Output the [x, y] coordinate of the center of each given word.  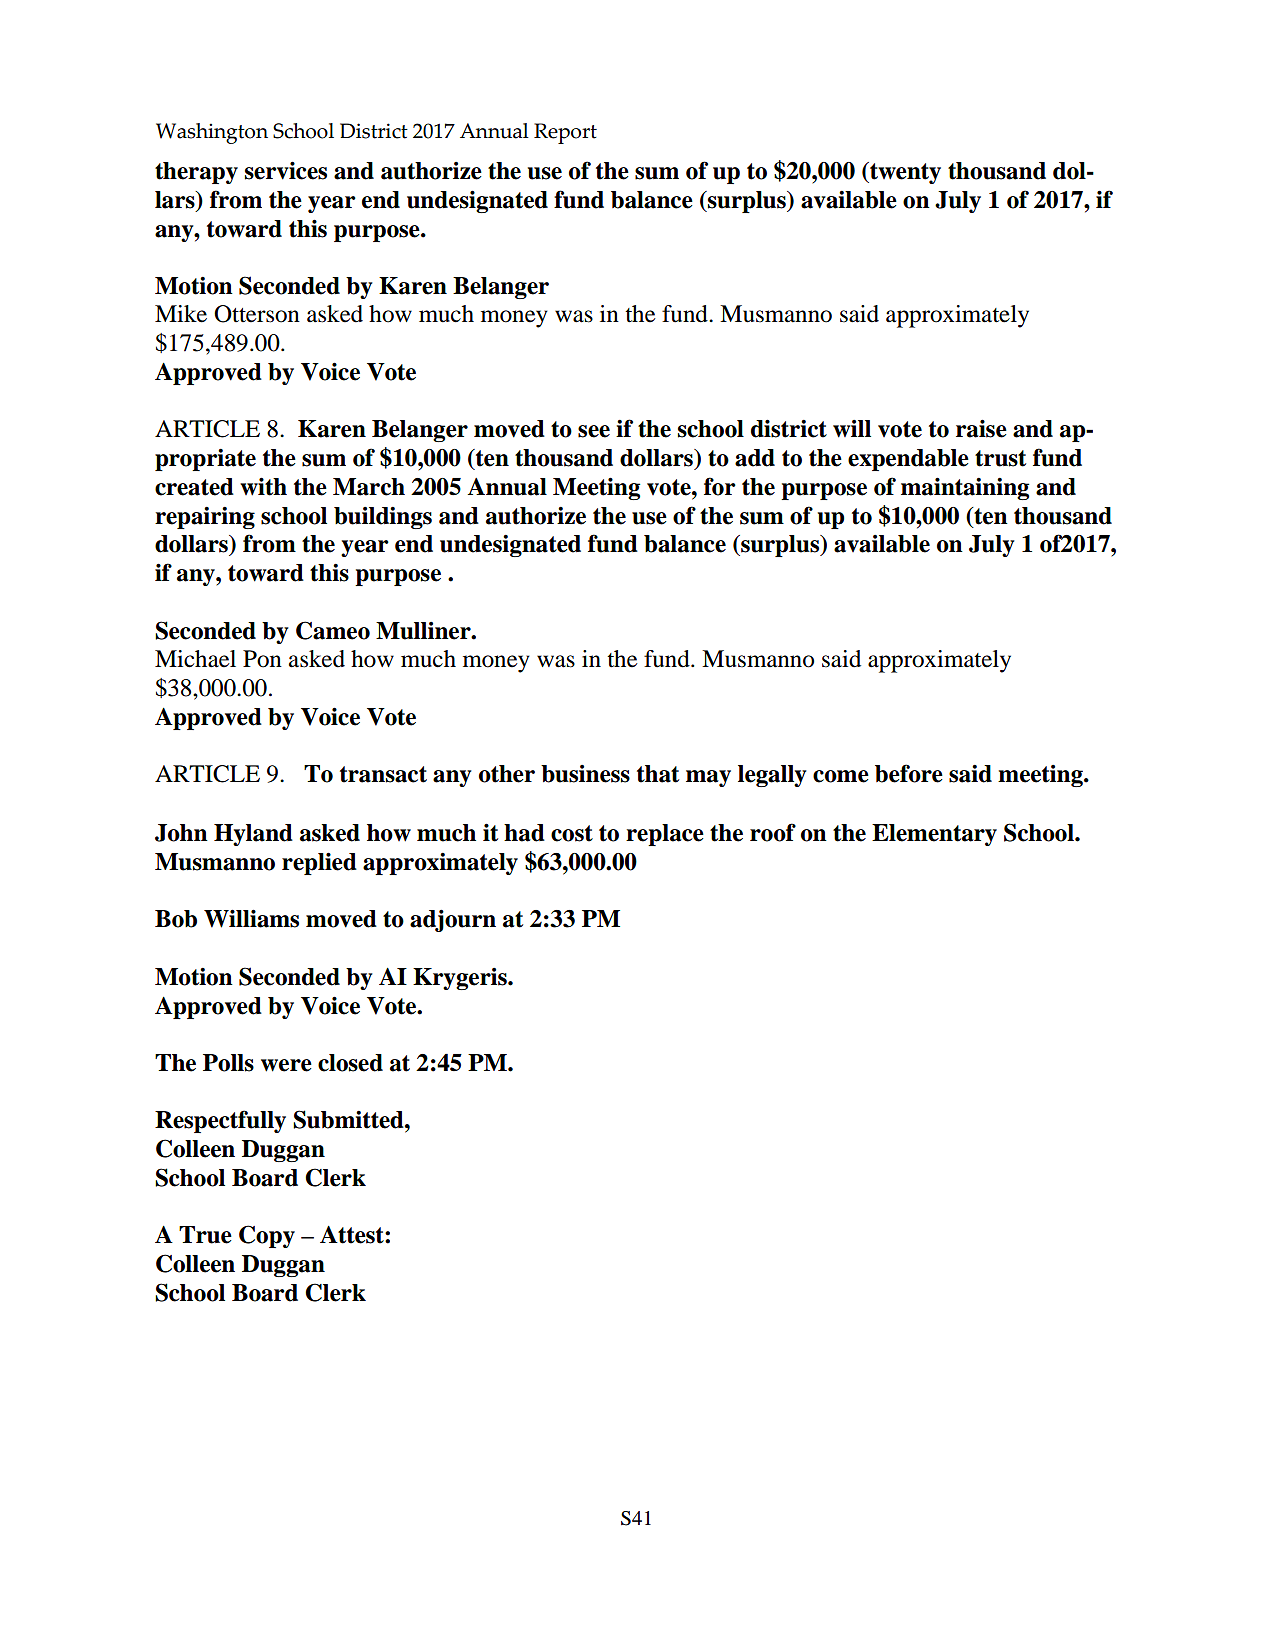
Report [565, 133]
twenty [904, 173]
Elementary [934, 835]
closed [350, 1063]
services [286, 170]
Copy [267, 1236]
